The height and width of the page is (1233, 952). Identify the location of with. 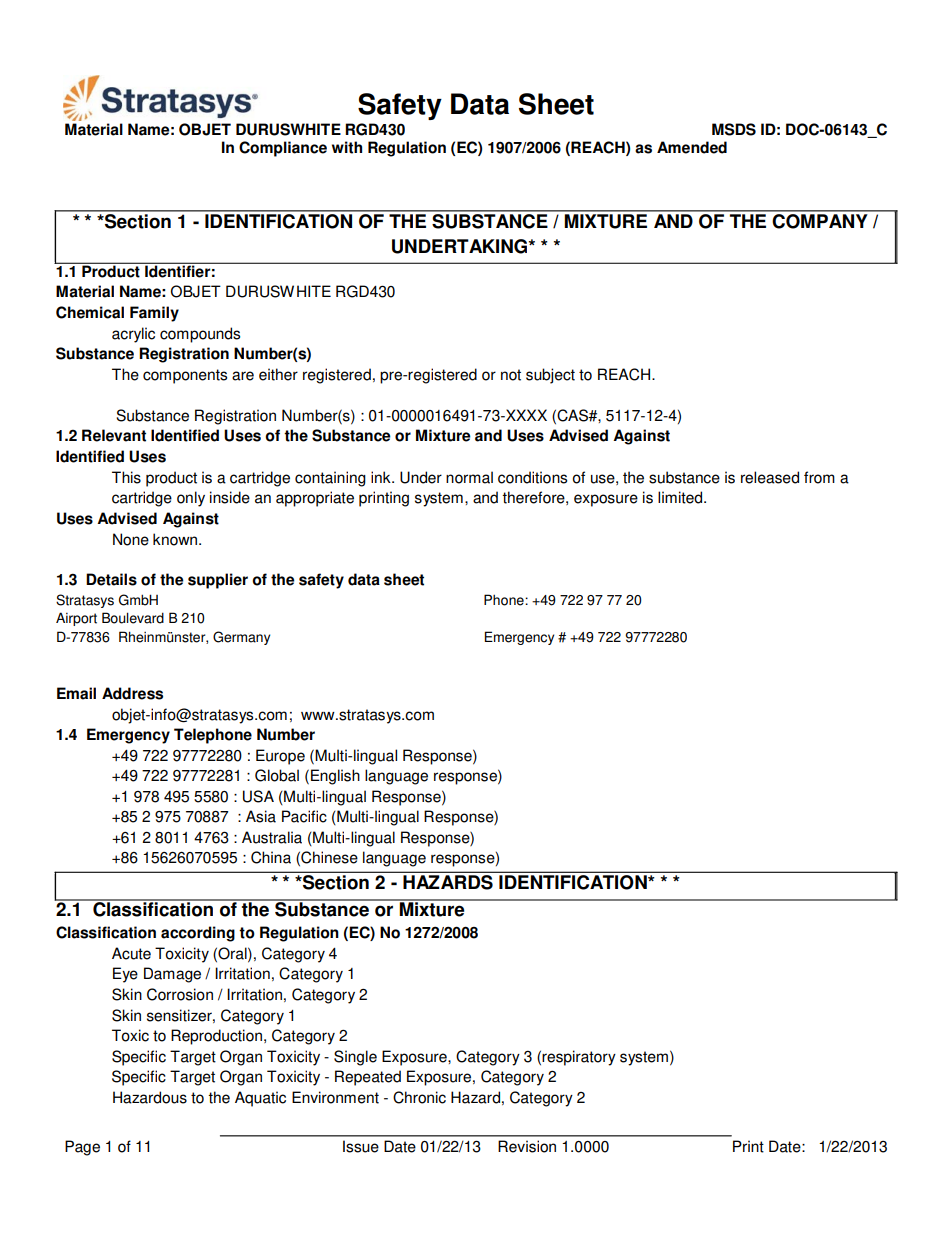
(347, 147).
